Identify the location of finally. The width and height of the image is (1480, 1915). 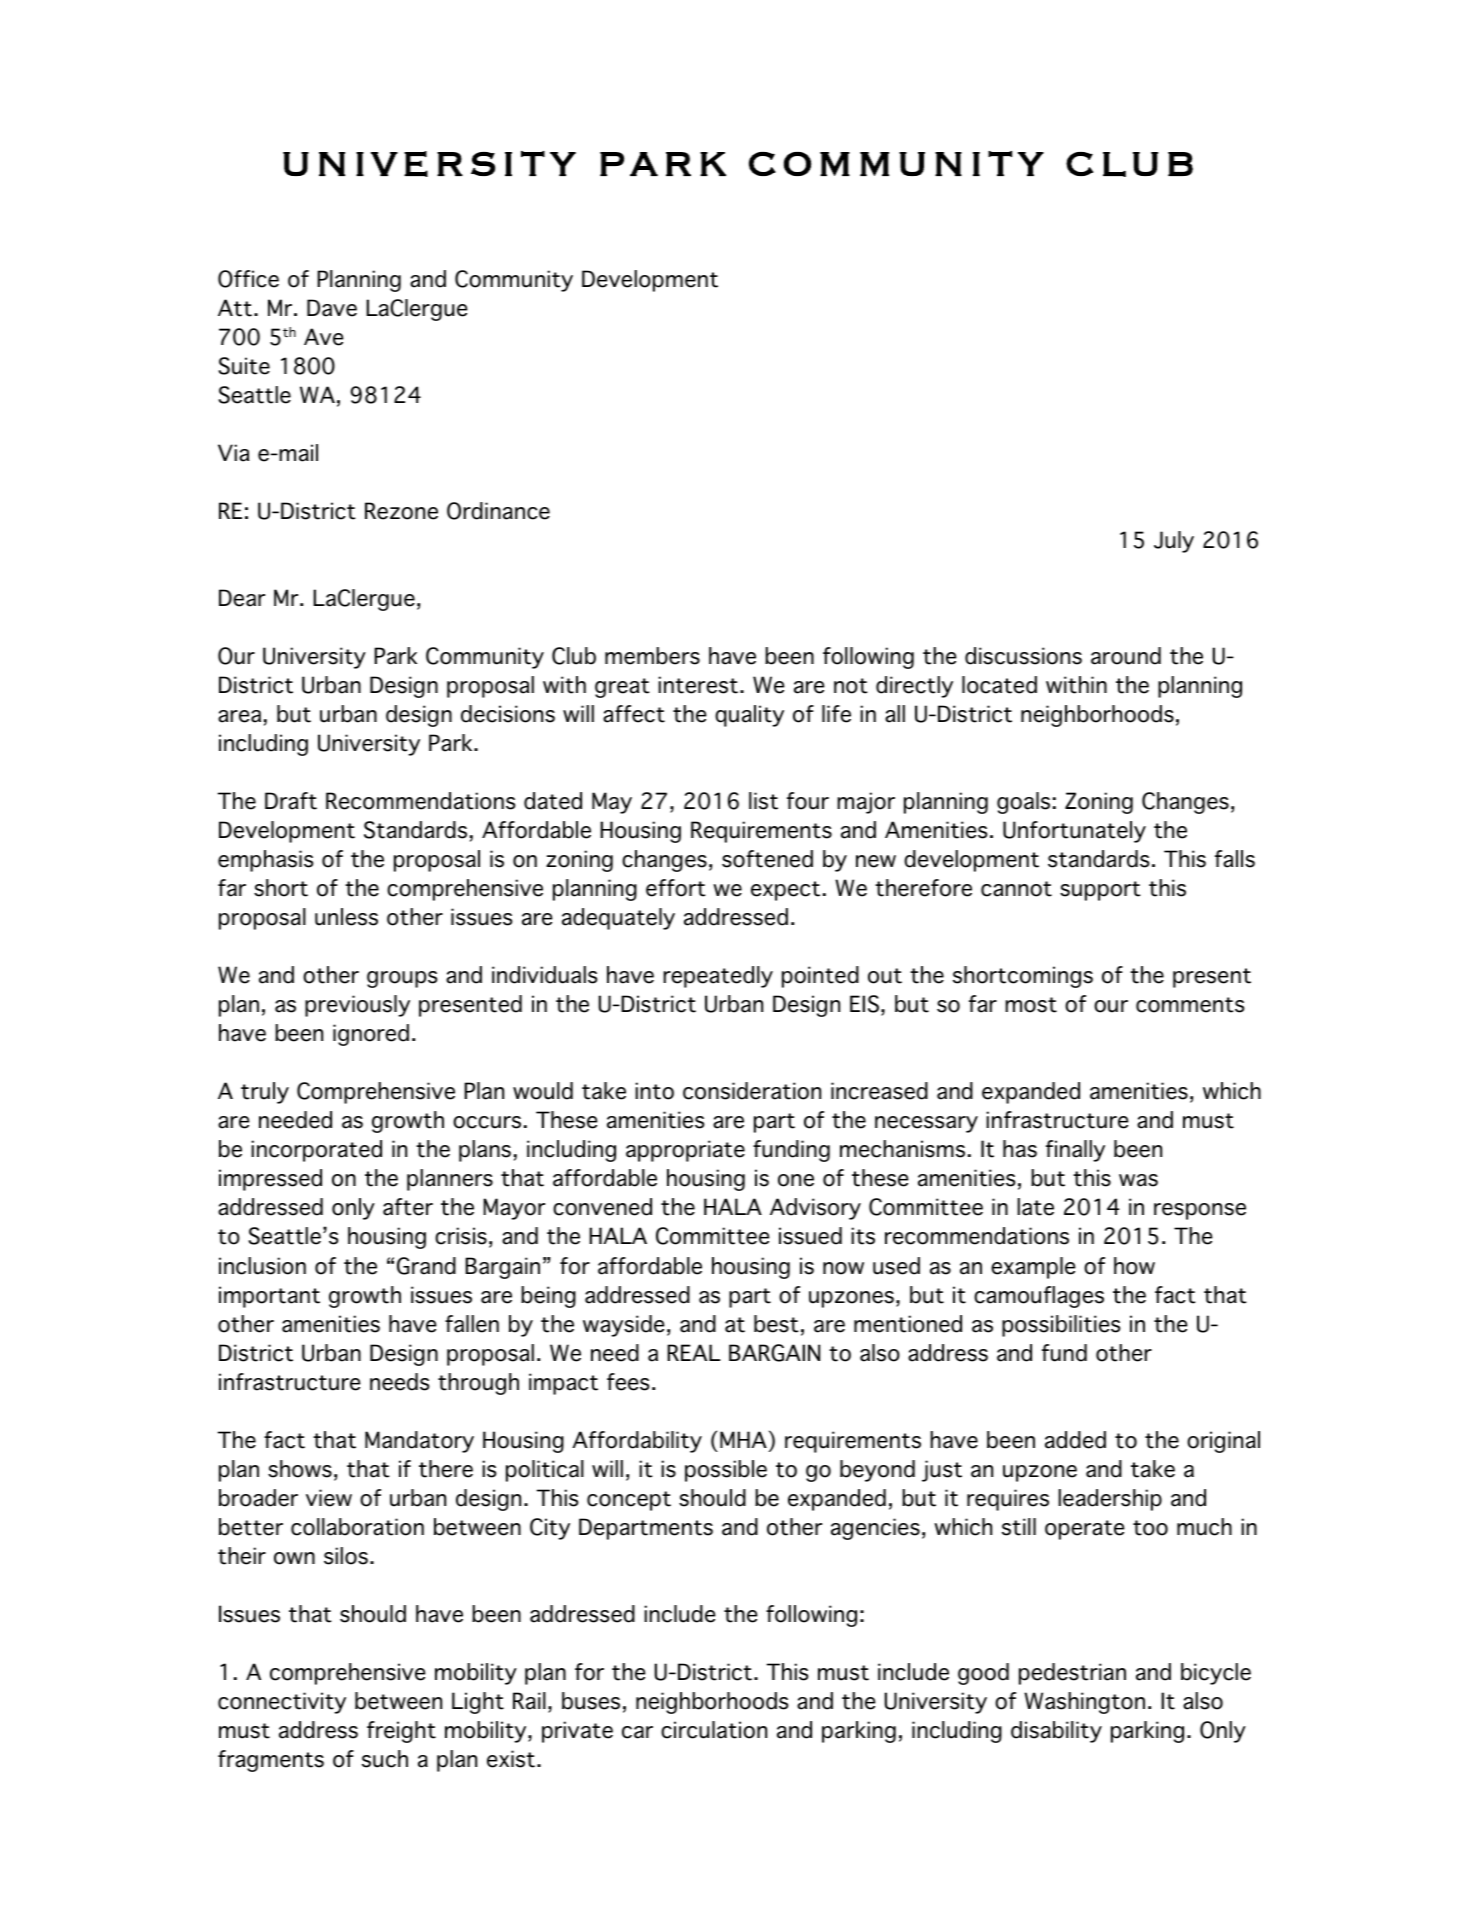
(1075, 1151).
